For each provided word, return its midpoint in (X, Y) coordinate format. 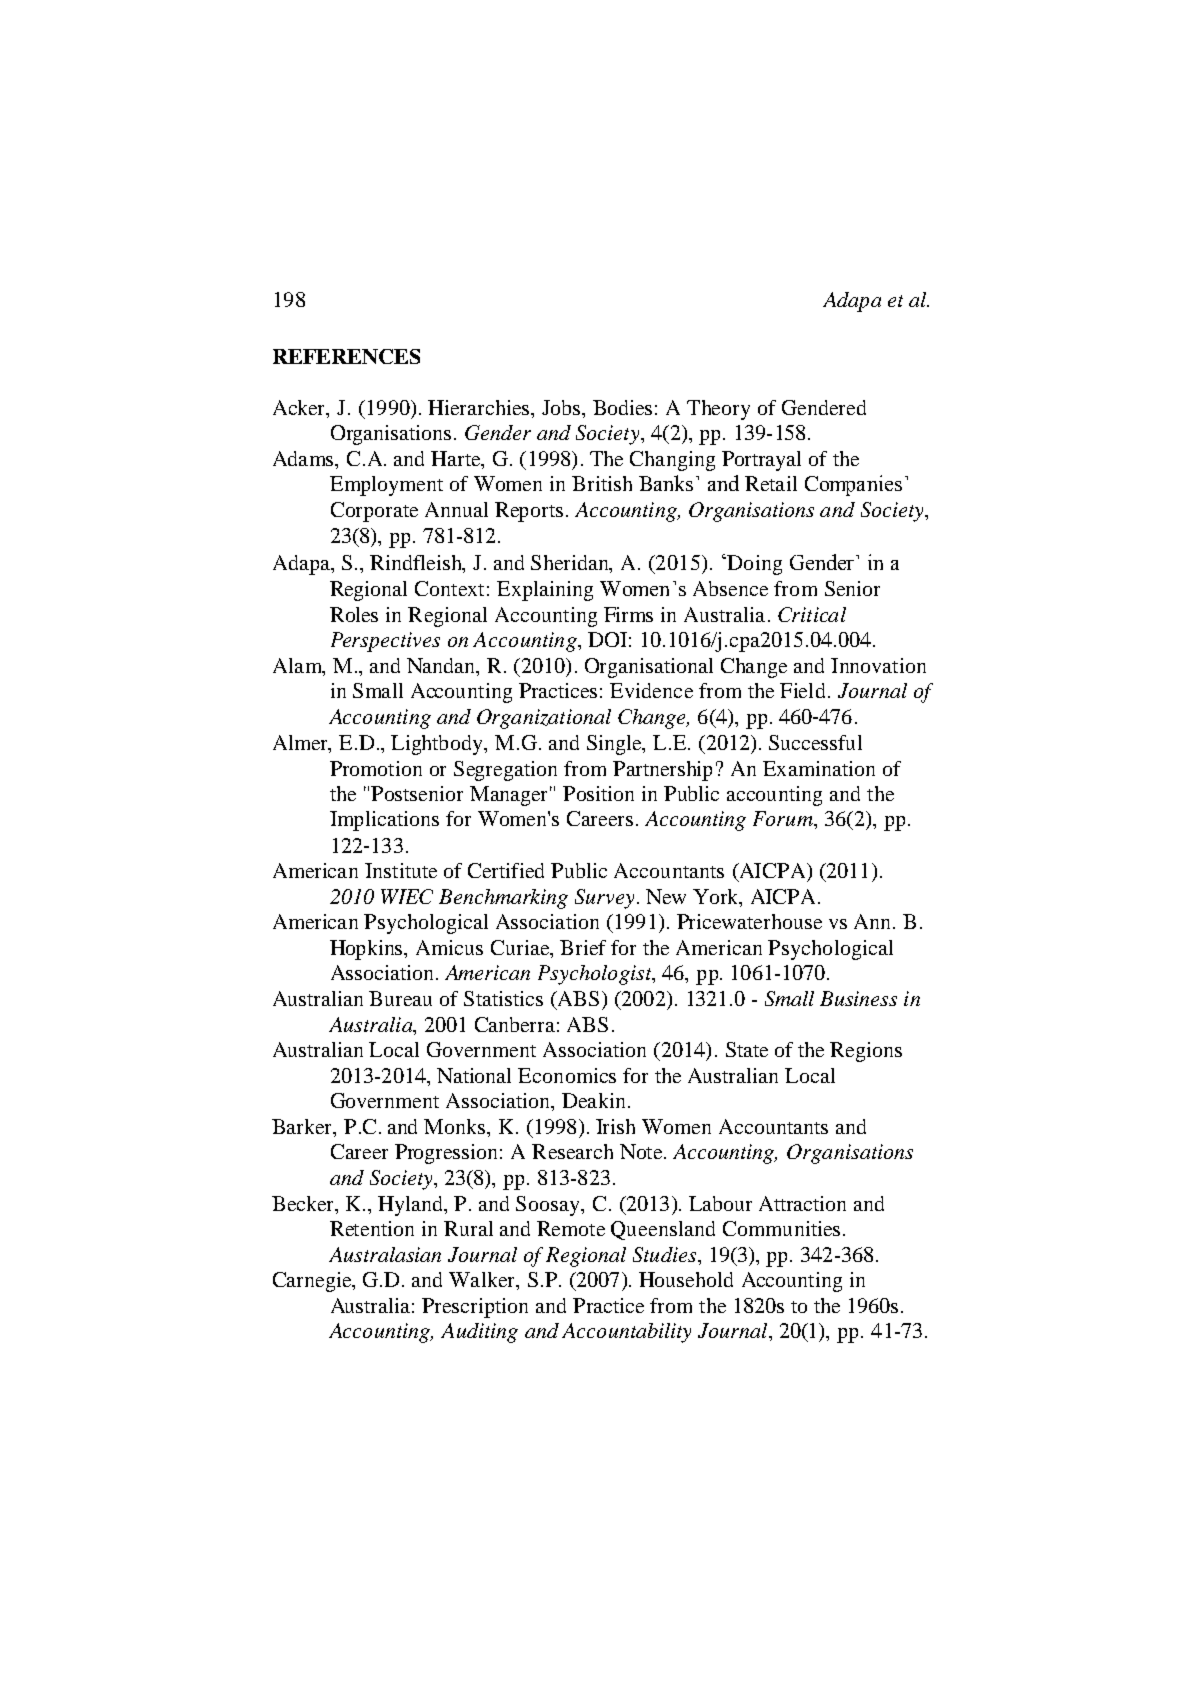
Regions (866, 1052)
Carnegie (313, 1282)
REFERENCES (346, 356)
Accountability (626, 1333)
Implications (384, 821)
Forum (784, 818)
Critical (812, 614)
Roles (354, 614)
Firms (628, 614)
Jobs (561, 407)
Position (598, 793)
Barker (303, 1128)
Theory (718, 410)
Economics (567, 1075)
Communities (781, 1228)
